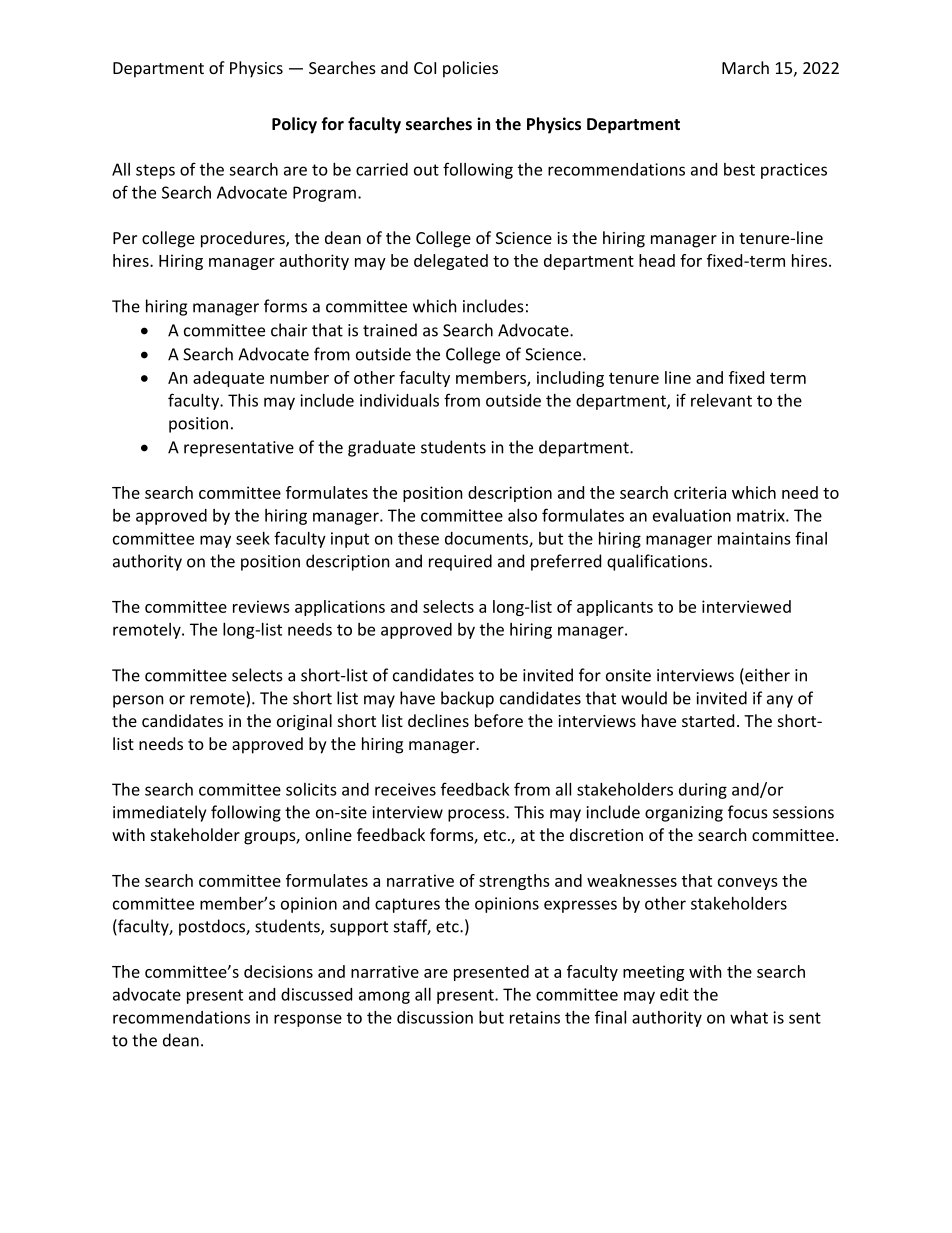  I want to click on March, so click(745, 67).
